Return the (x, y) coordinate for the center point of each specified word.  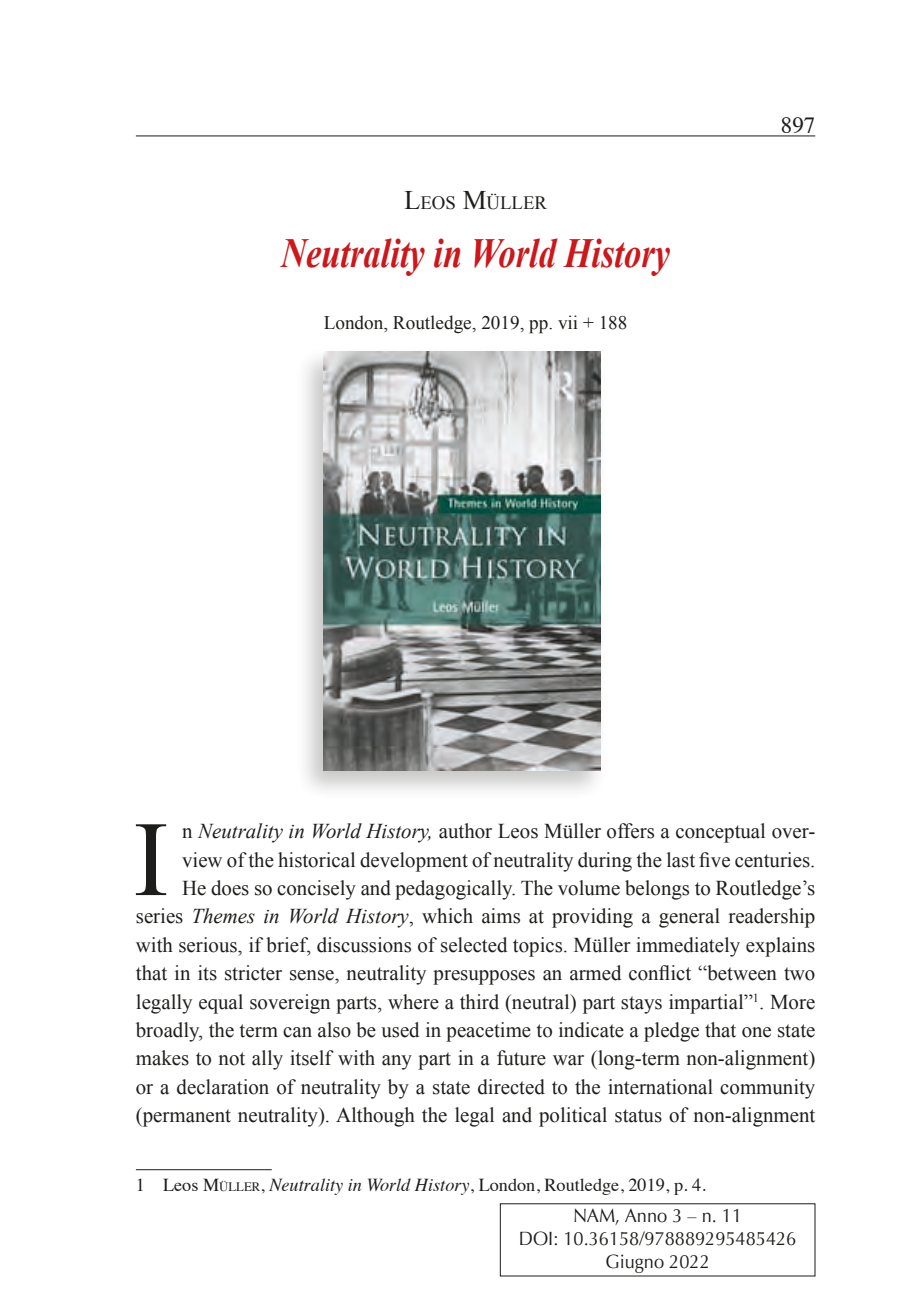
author (465, 831)
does (230, 888)
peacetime (488, 1032)
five (714, 860)
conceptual (720, 833)
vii (567, 322)
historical (316, 860)
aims (501, 916)
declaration (223, 1087)
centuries (773, 860)
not (232, 1059)
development (414, 862)
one (756, 1032)
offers (630, 831)
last (681, 860)
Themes (224, 916)
